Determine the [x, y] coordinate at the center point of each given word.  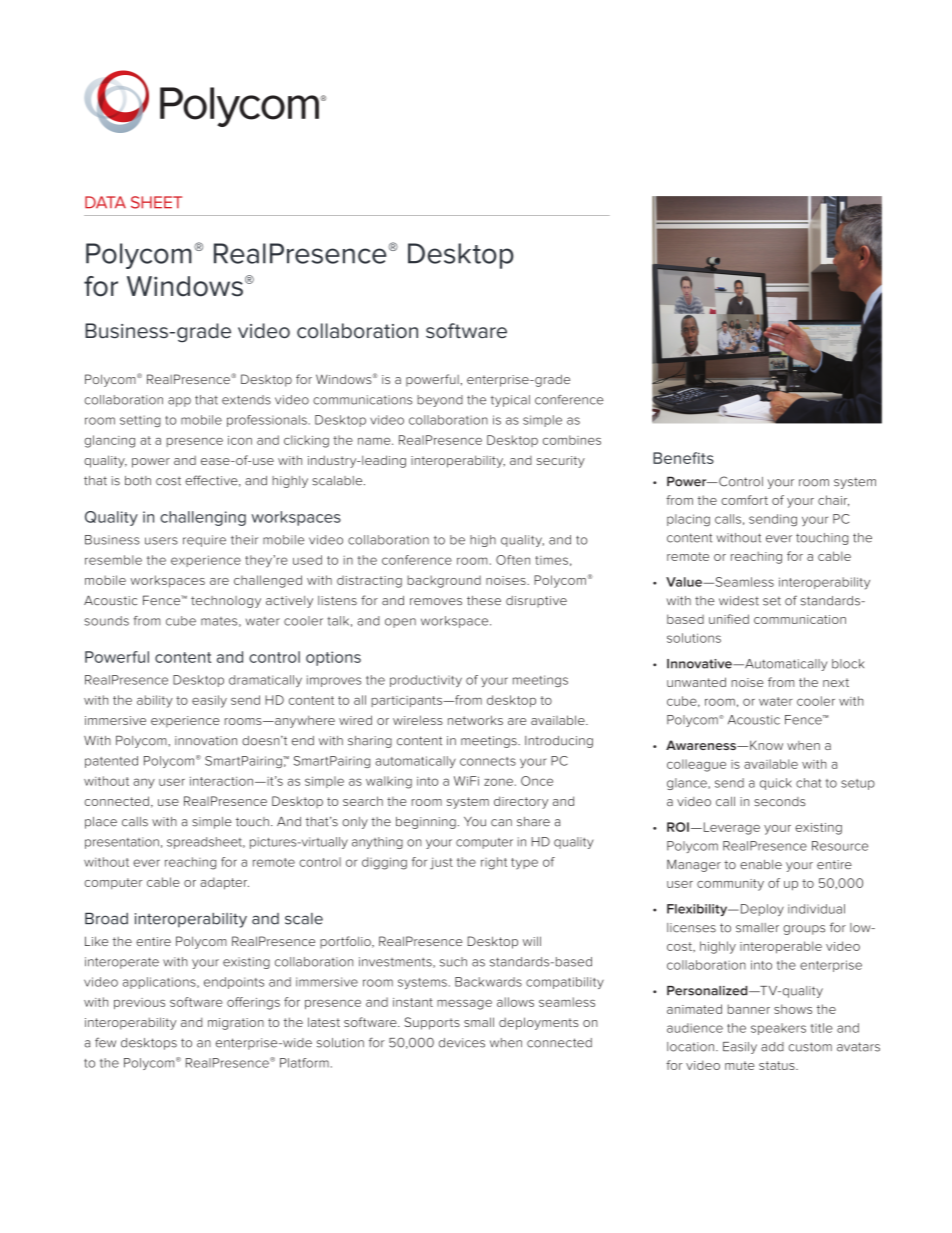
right [494, 863]
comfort [744, 500]
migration [236, 1024]
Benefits [683, 458]
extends [246, 400]
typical [510, 401]
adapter [224, 883]
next [836, 682]
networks [475, 720]
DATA [105, 202]
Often [513, 560]
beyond [440, 401]
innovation [206, 741]
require [204, 541]
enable [761, 864]
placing [688, 520]
